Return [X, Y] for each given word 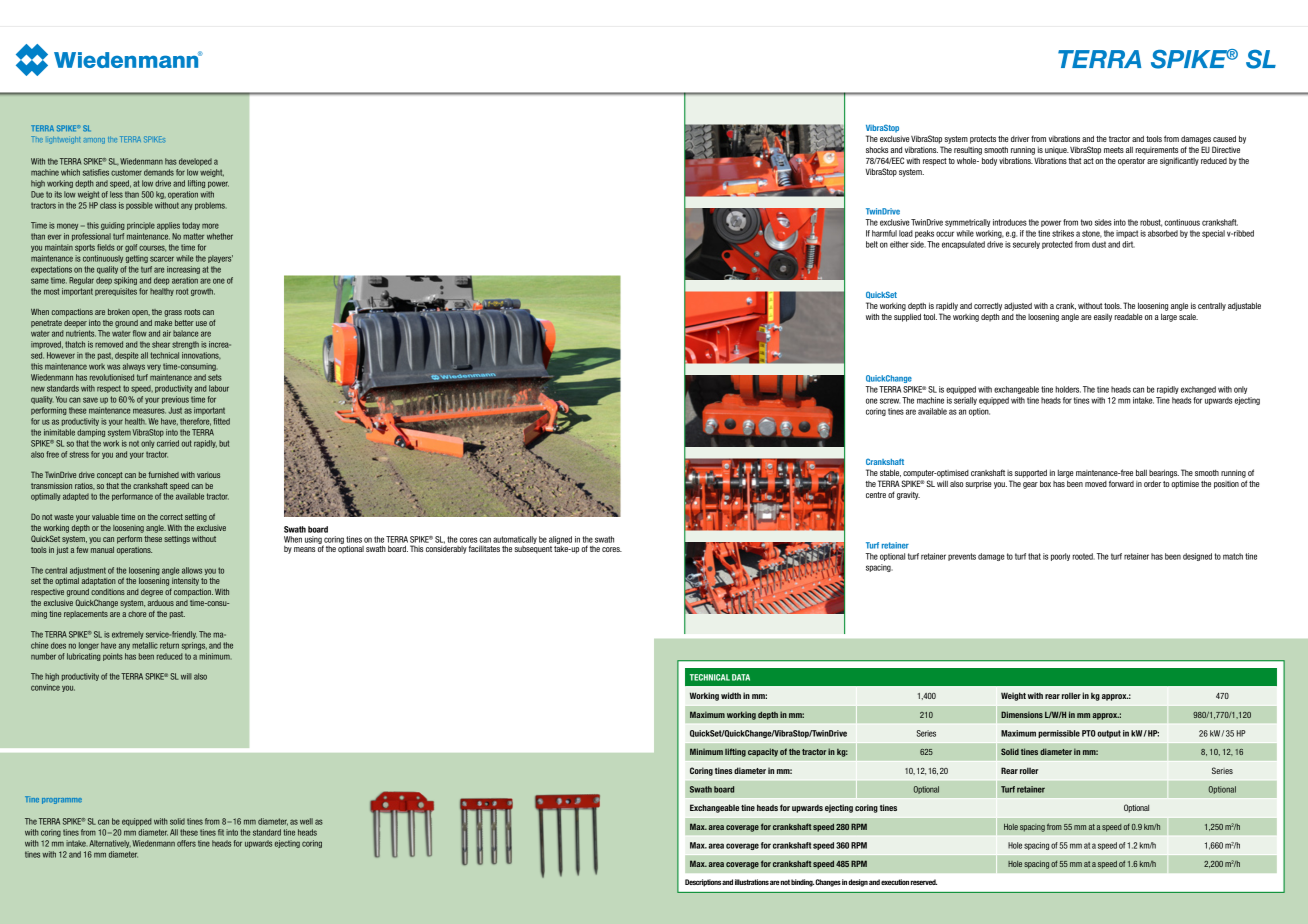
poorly [1060, 557]
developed [195, 162]
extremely [128, 635]
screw [890, 401]
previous [175, 400]
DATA [741, 677]
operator [1131, 162]
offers [186, 843]
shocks [877, 150]
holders [1068, 389]
